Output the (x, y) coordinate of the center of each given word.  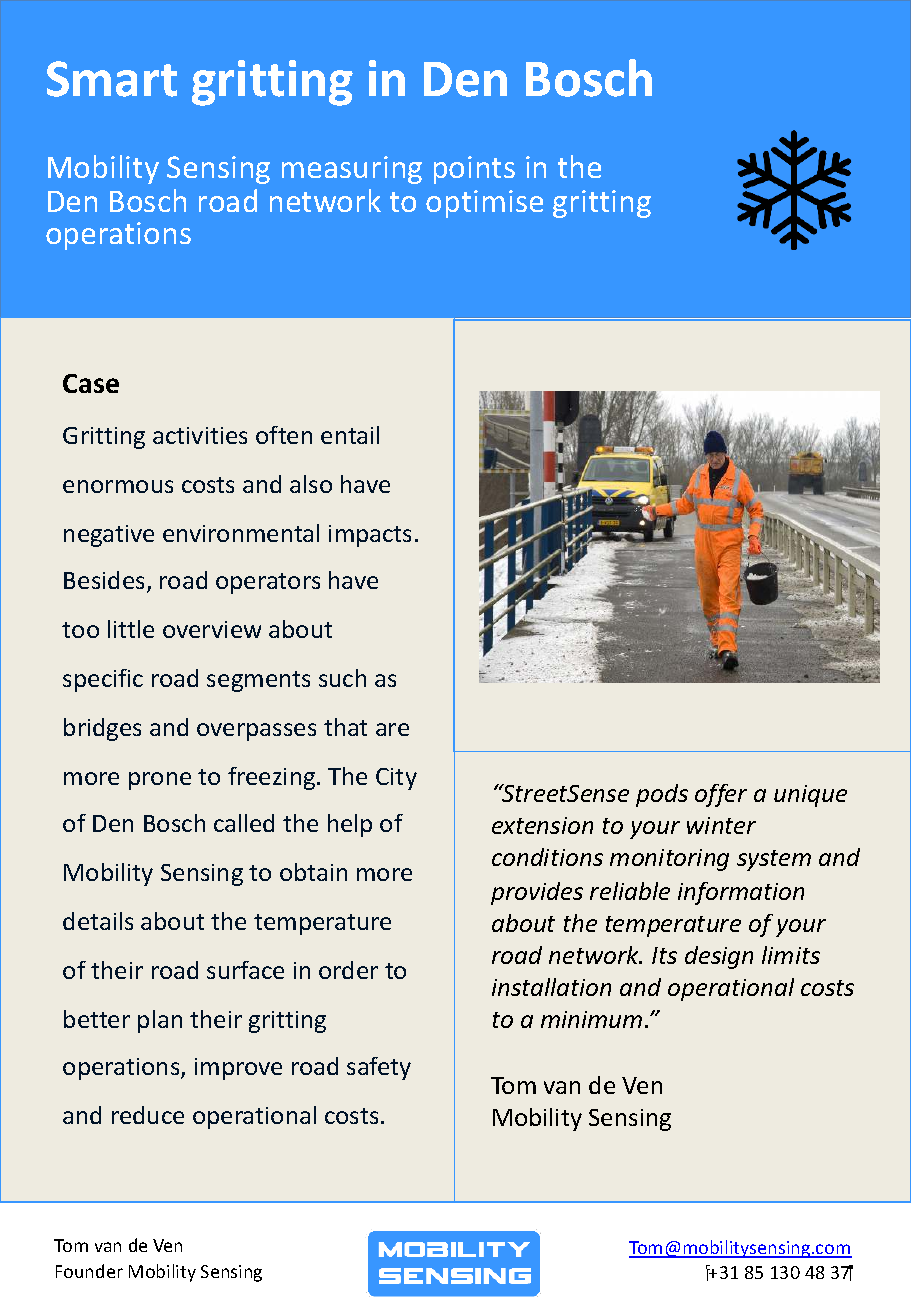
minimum (591, 1019)
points (474, 170)
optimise (484, 204)
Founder (89, 1271)
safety (379, 1068)
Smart (112, 79)
